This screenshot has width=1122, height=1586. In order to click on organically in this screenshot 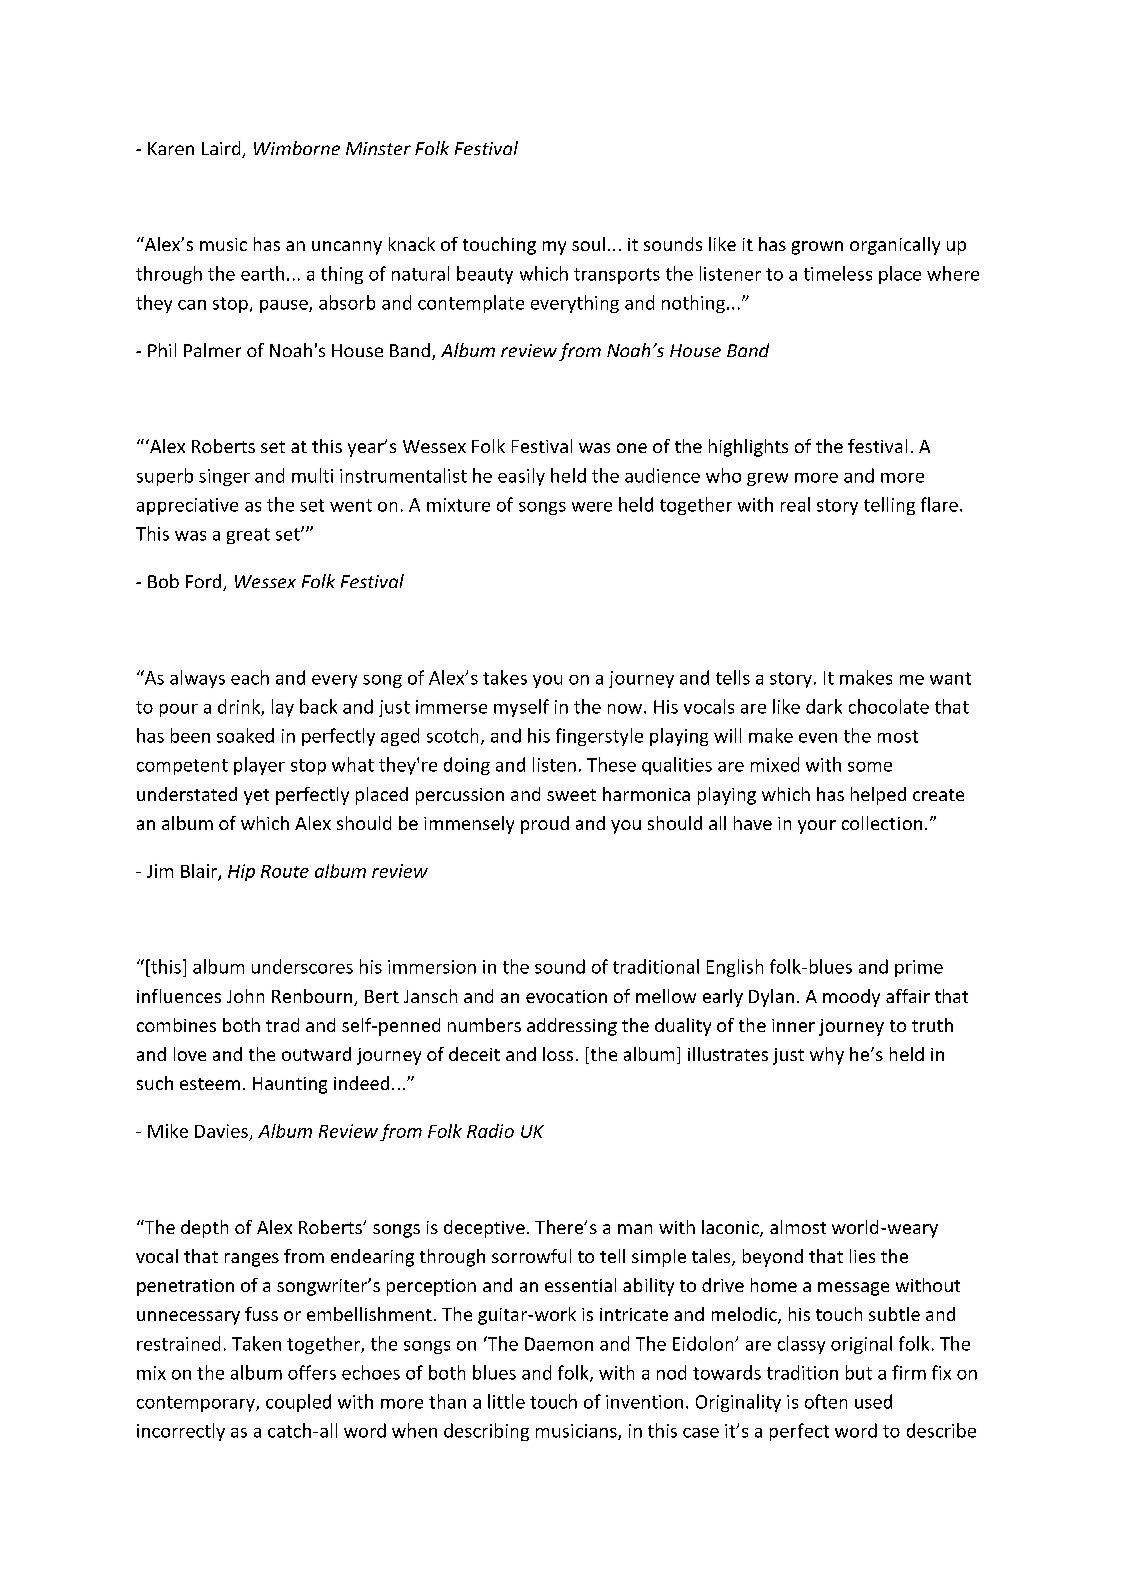, I will do `click(895, 246)`.
